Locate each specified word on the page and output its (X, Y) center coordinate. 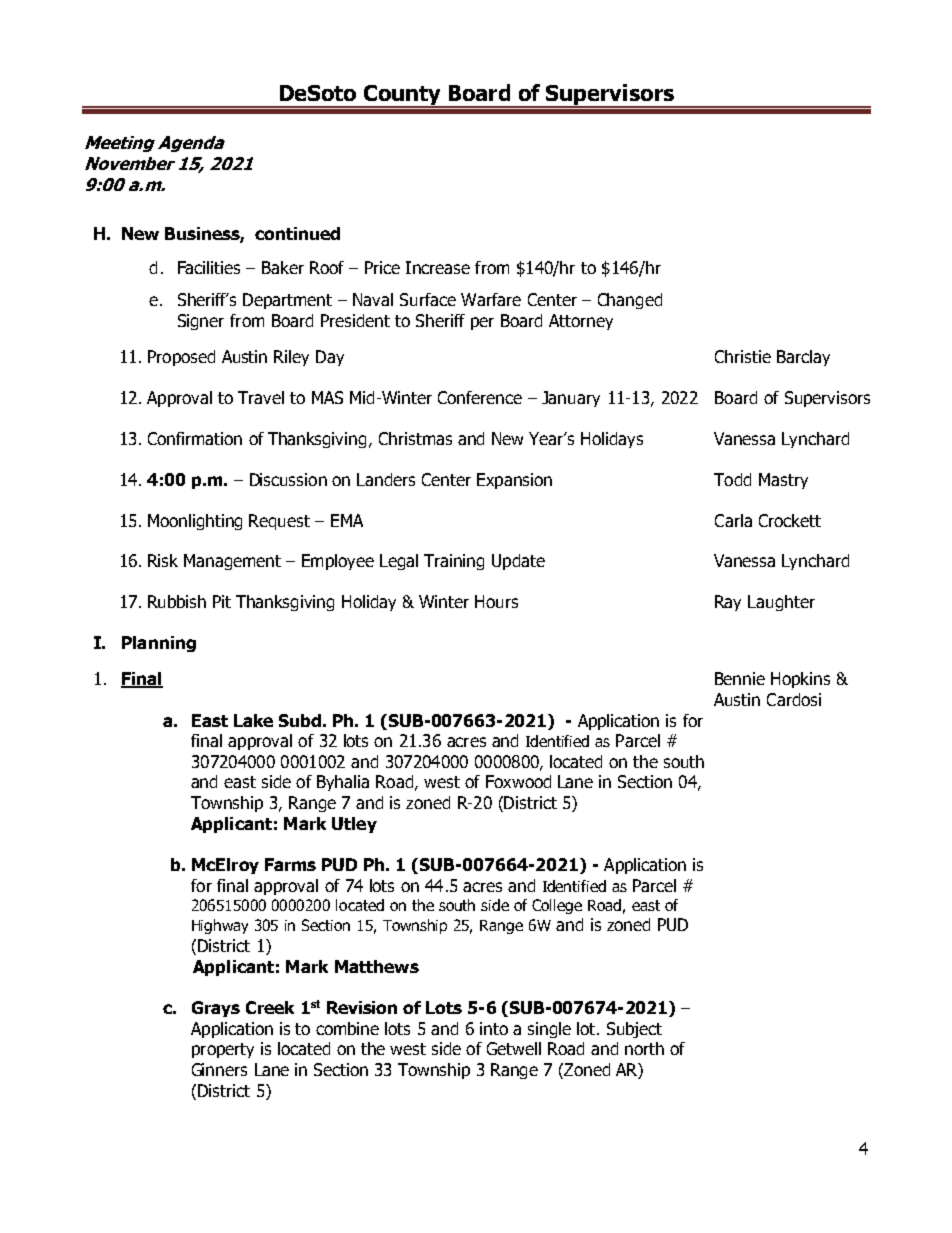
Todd (732, 479)
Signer (201, 322)
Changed (630, 301)
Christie (743, 356)
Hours (496, 601)
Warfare (491, 299)
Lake (253, 720)
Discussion (288, 479)
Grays (216, 1009)
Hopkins (800, 680)
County (402, 96)
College (557, 906)
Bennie (740, 678)
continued (297, 233)
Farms (290, 864)
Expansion (514, 481)
